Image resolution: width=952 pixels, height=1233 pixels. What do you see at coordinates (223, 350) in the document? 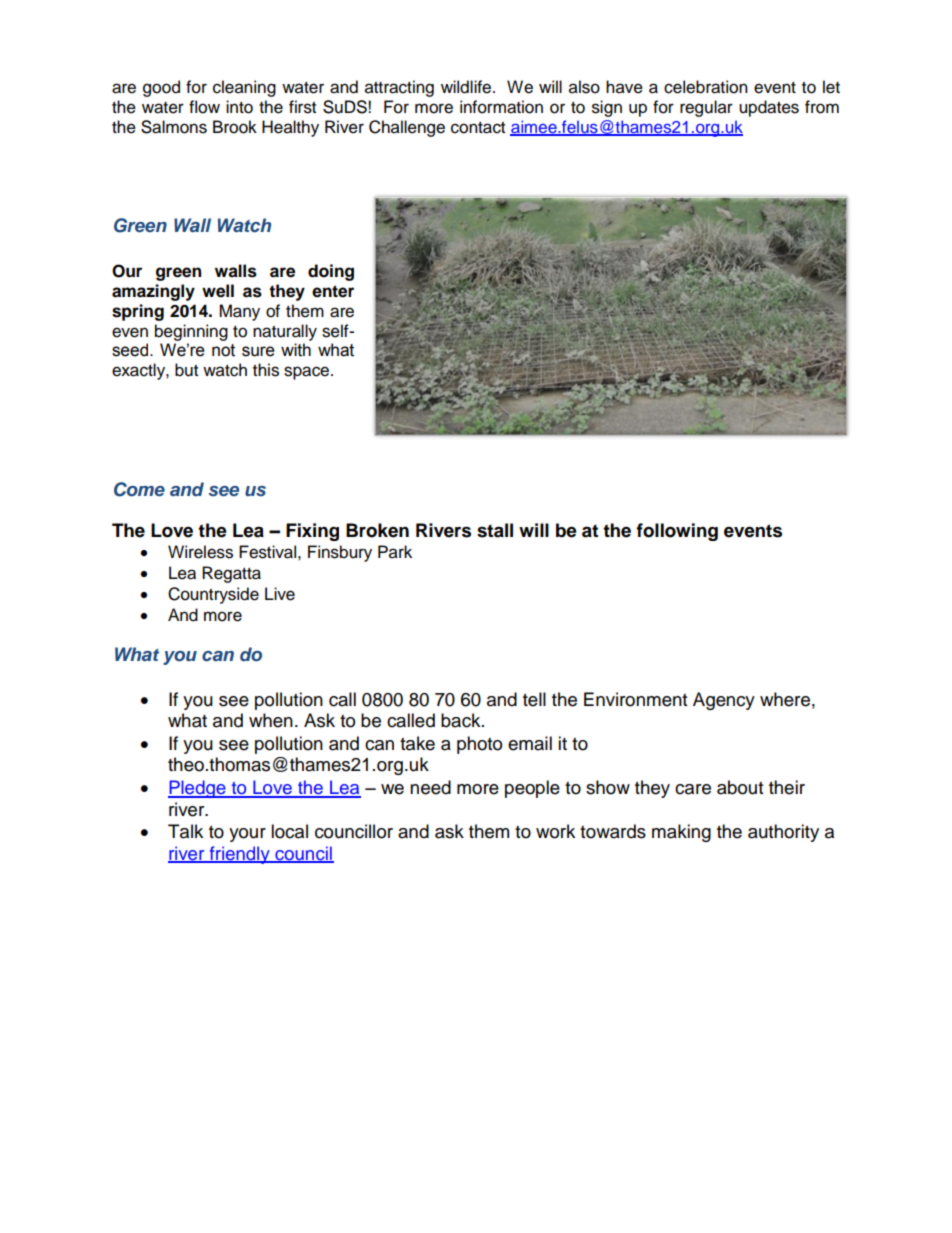
I see `not` at bounding box center [223, 350].
